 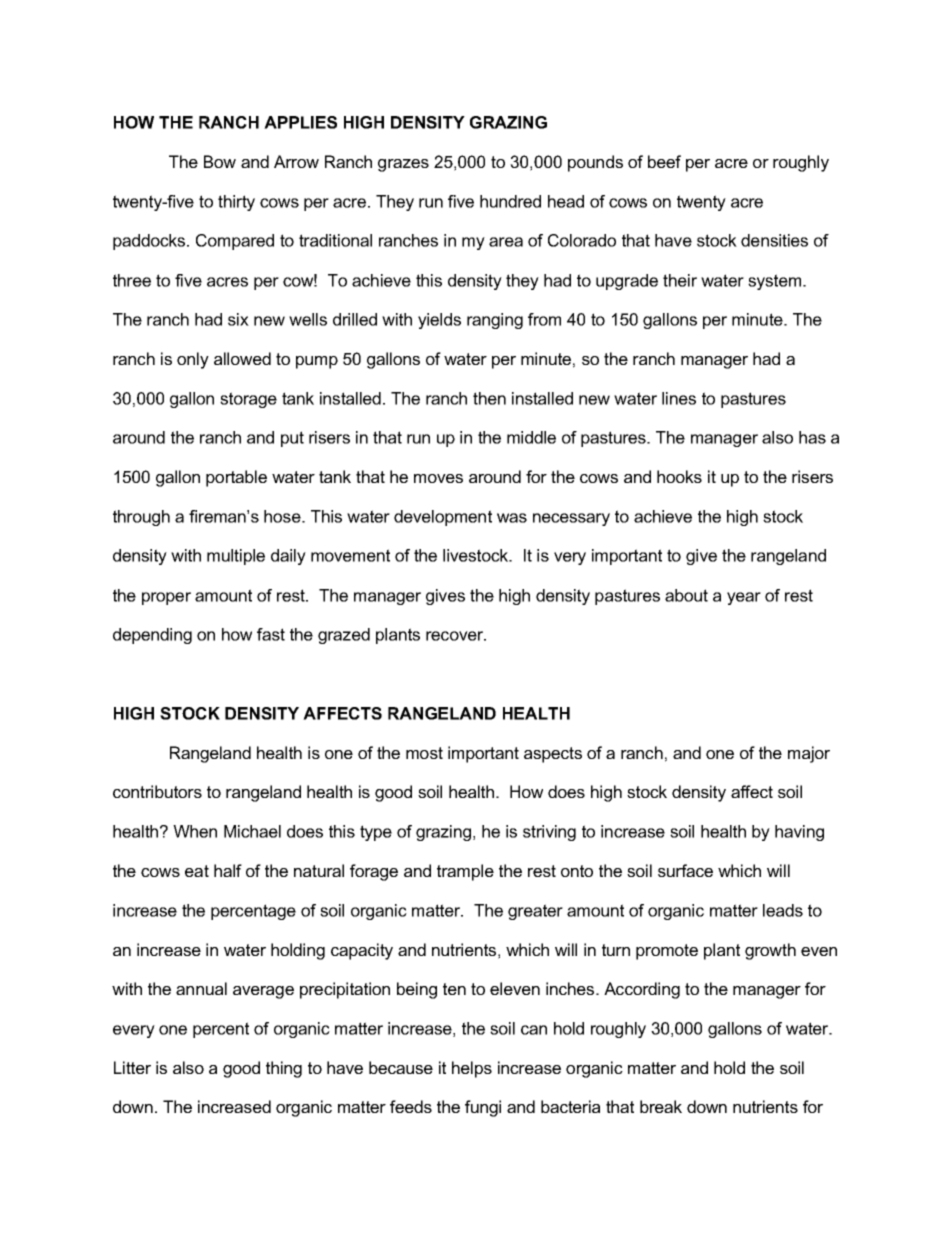 What do you see at coordinates (403, 165) in the document?
I see `grazes` at bounding box center [403, 165].
